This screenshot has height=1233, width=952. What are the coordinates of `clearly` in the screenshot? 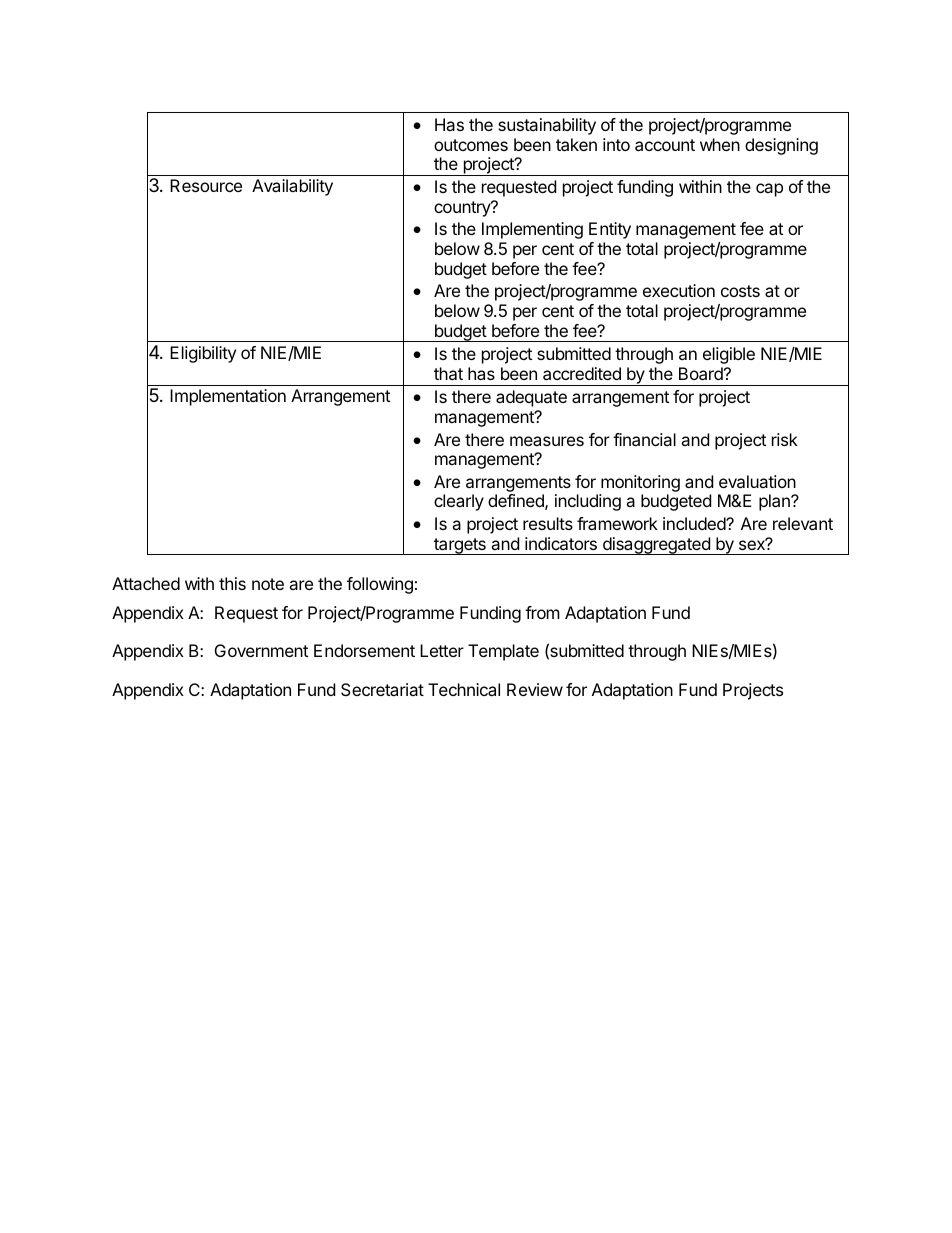 It's located at (459, 502).
